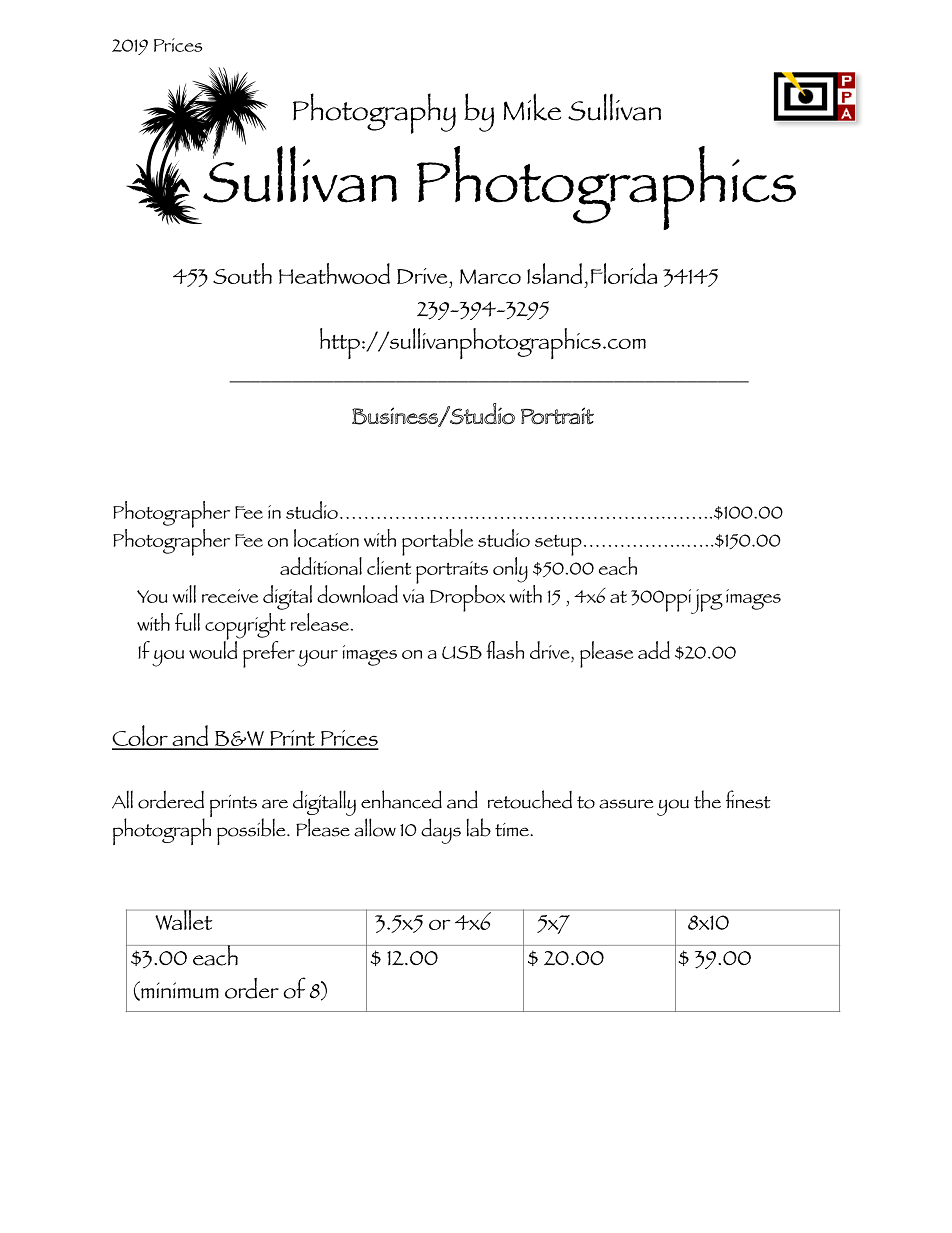 The width and height of the screenshot is (952, 1233). What do you see at coordinates (441, 831) in the screenshot?
I see `days` at bounding box center [441, 831].
